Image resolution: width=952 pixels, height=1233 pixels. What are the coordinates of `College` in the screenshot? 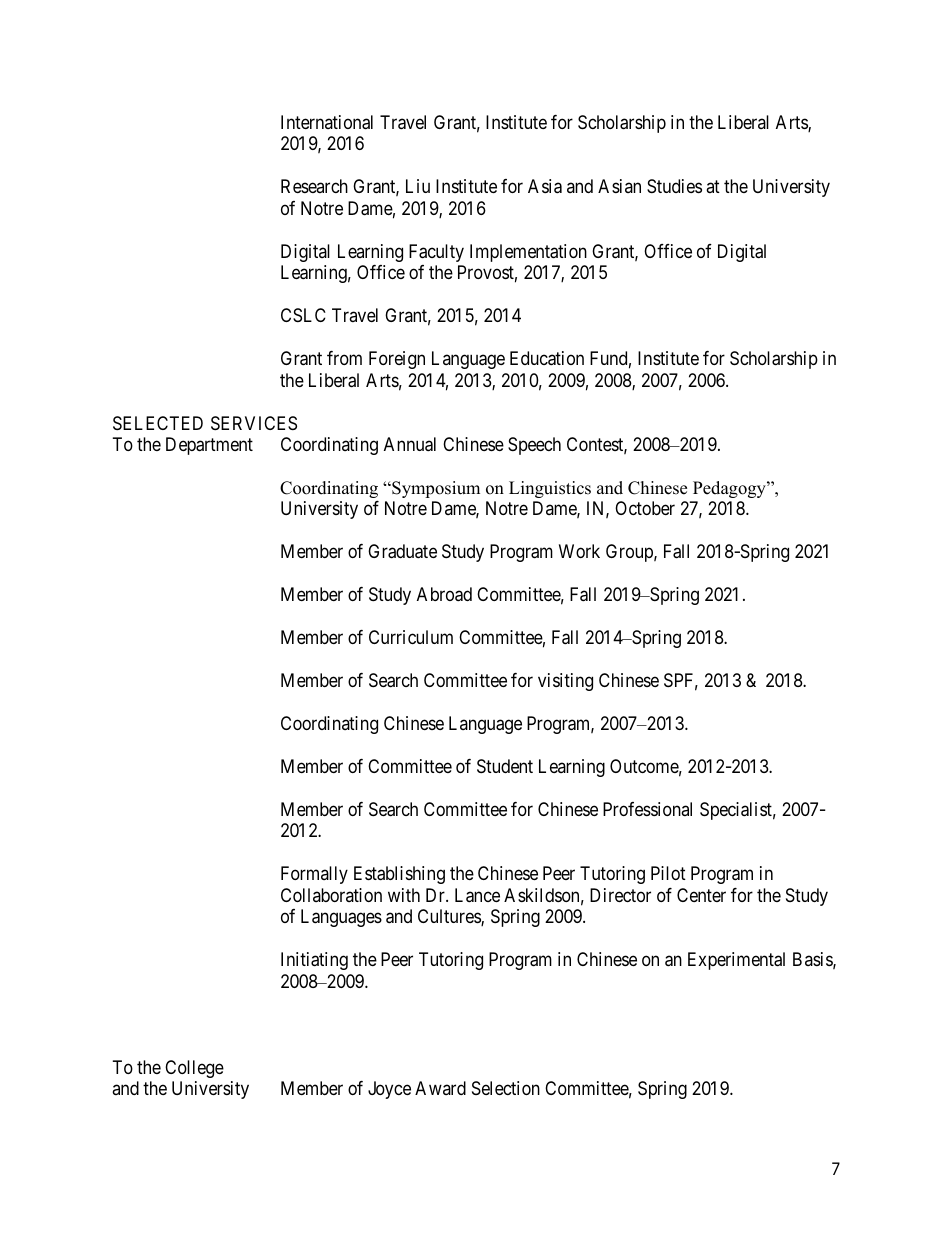 It's located at (194, 1069).
